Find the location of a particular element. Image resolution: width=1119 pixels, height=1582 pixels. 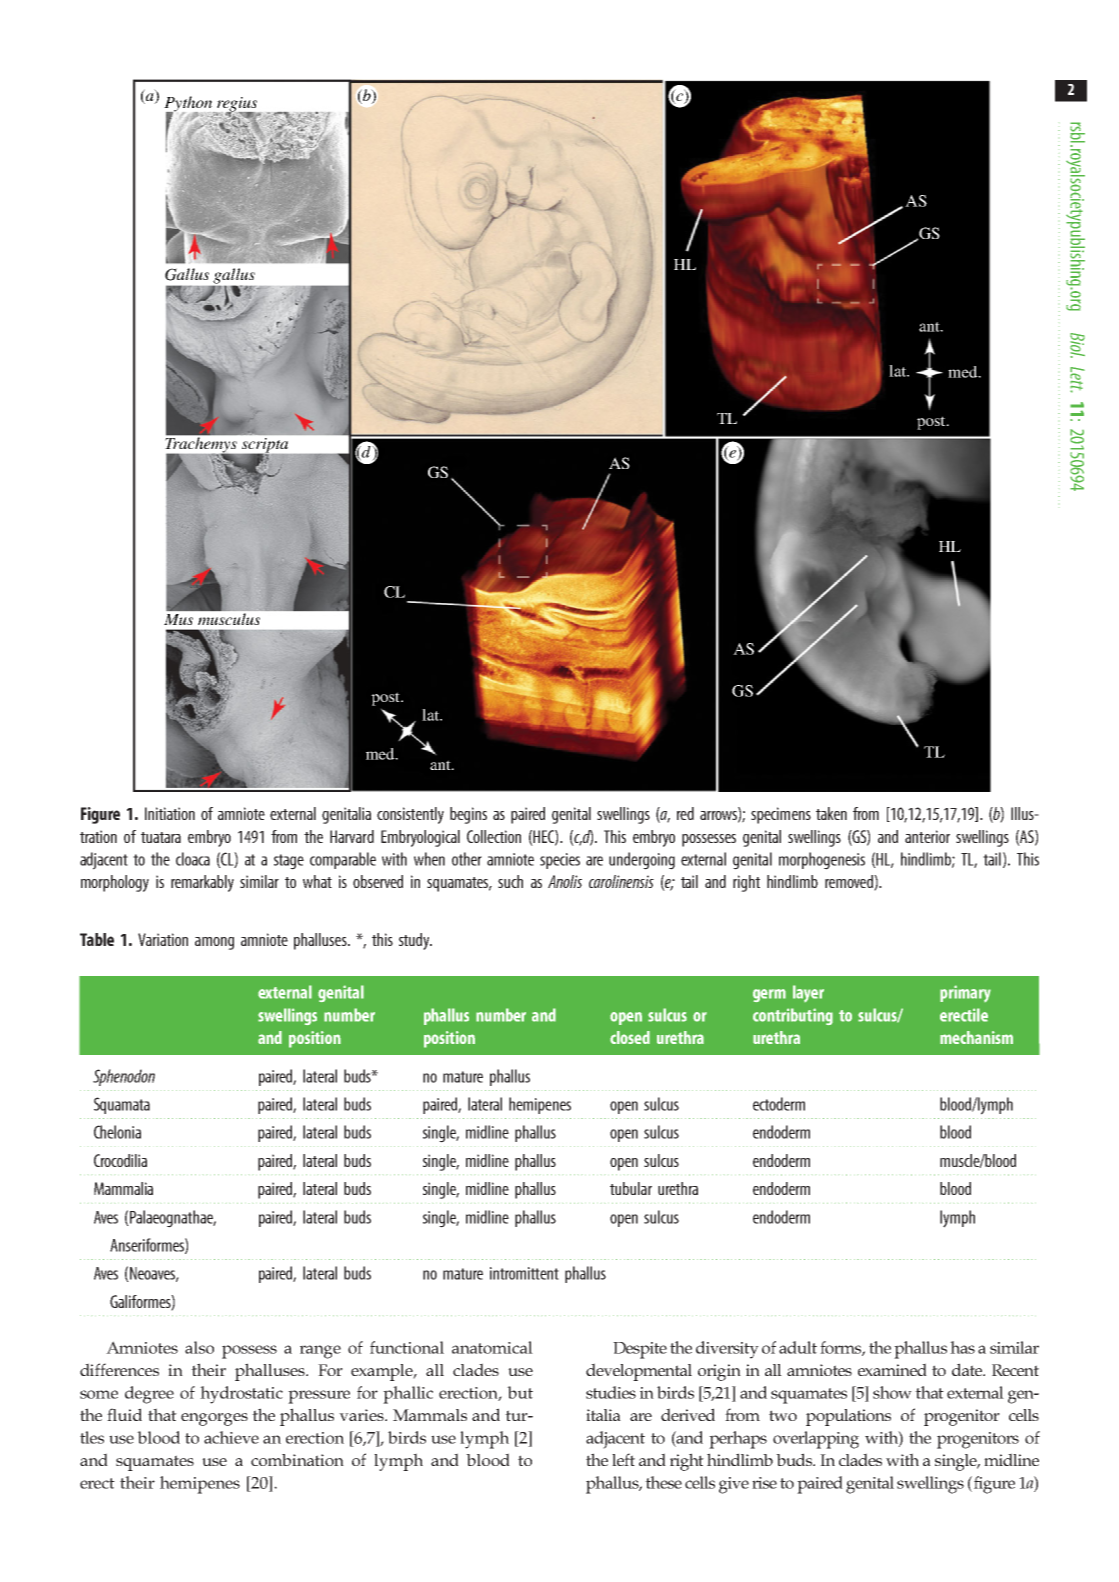

populations is located at coordinates (848, 1417).
